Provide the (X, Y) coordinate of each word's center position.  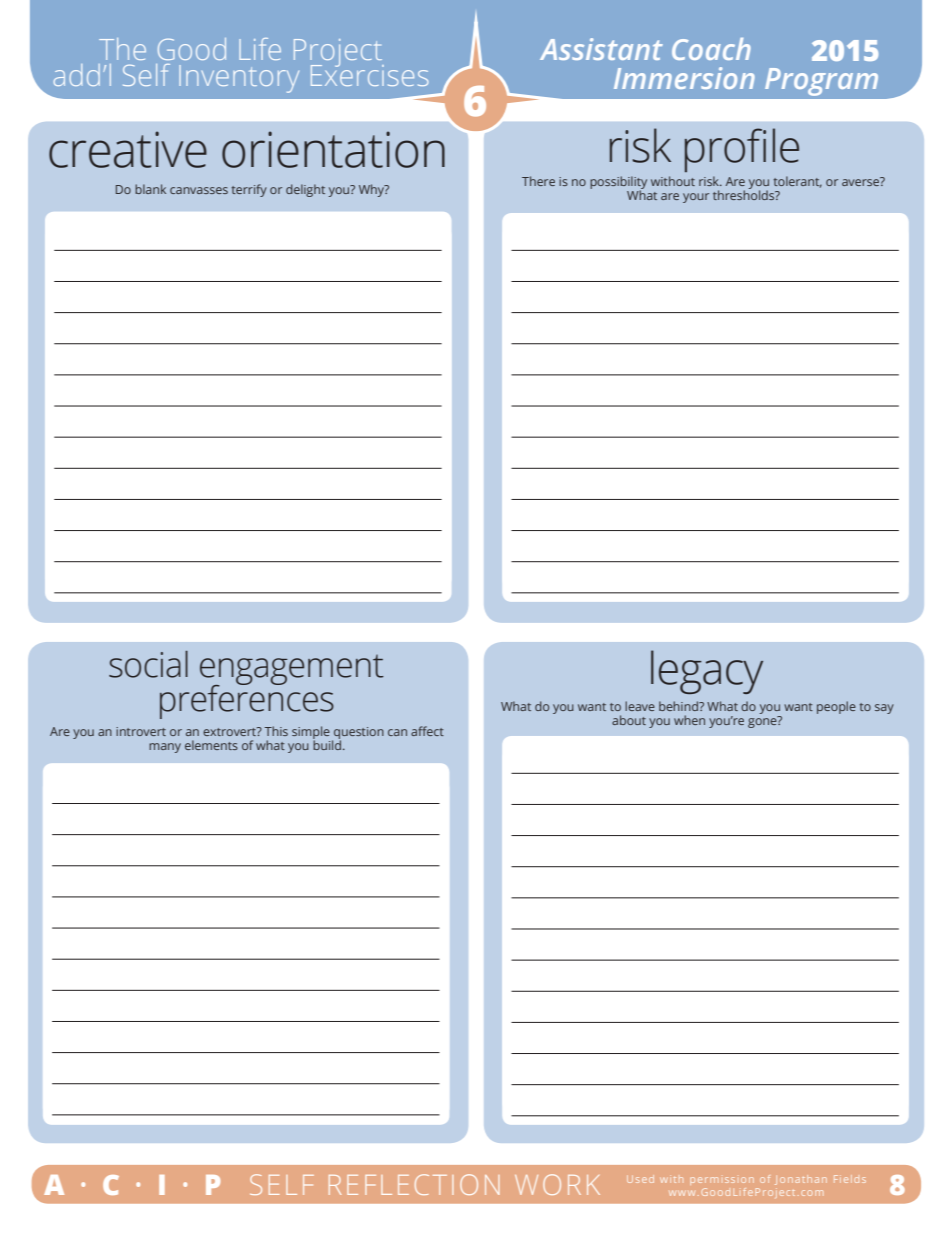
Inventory (239, 79)
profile (742, 150)
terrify (249, 190)
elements (211, 745)
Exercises (369, 74)
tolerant (798, 182)
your (696, 198)
